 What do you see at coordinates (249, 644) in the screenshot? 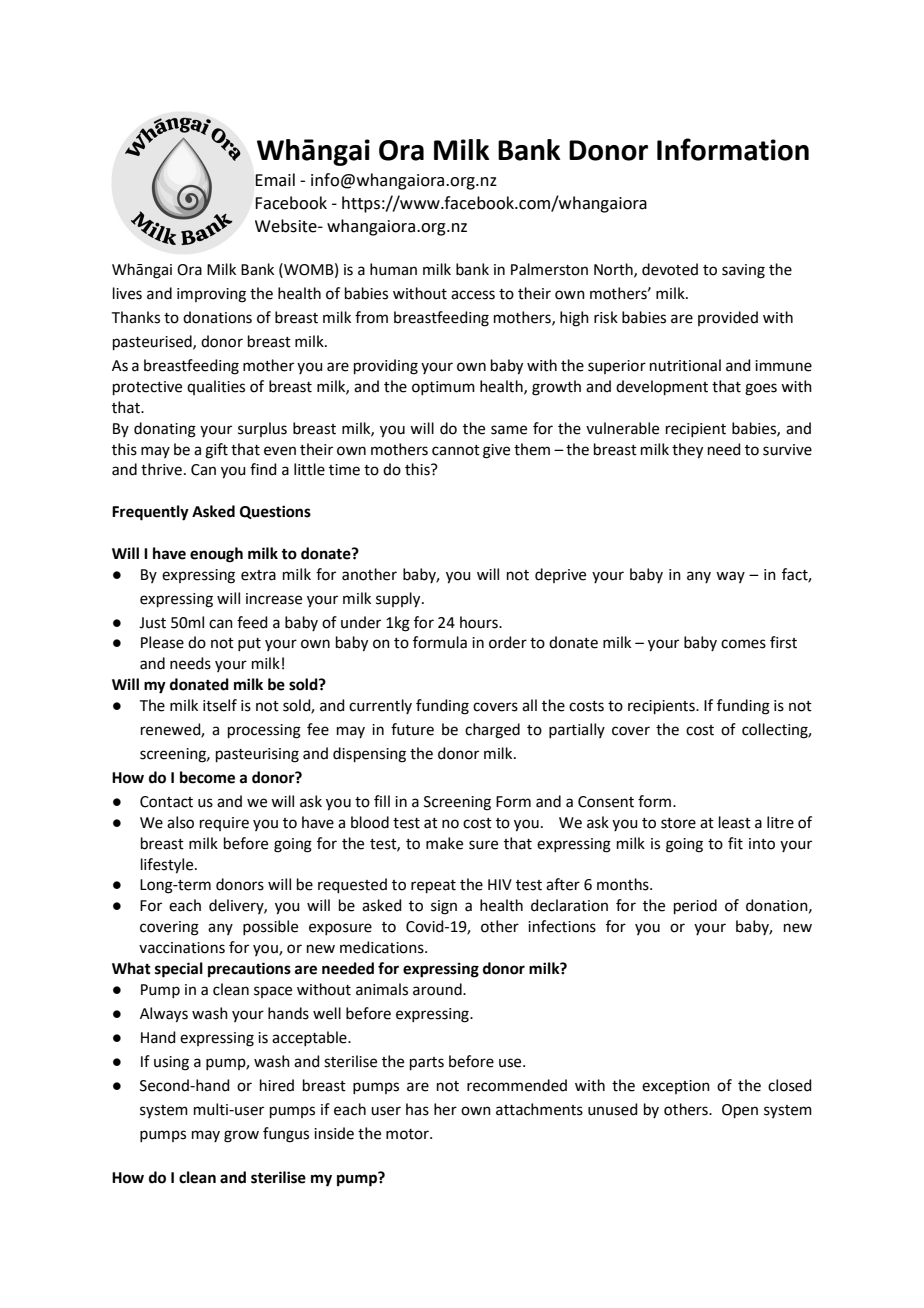
I see `put` at bounding box center [249, 644].
